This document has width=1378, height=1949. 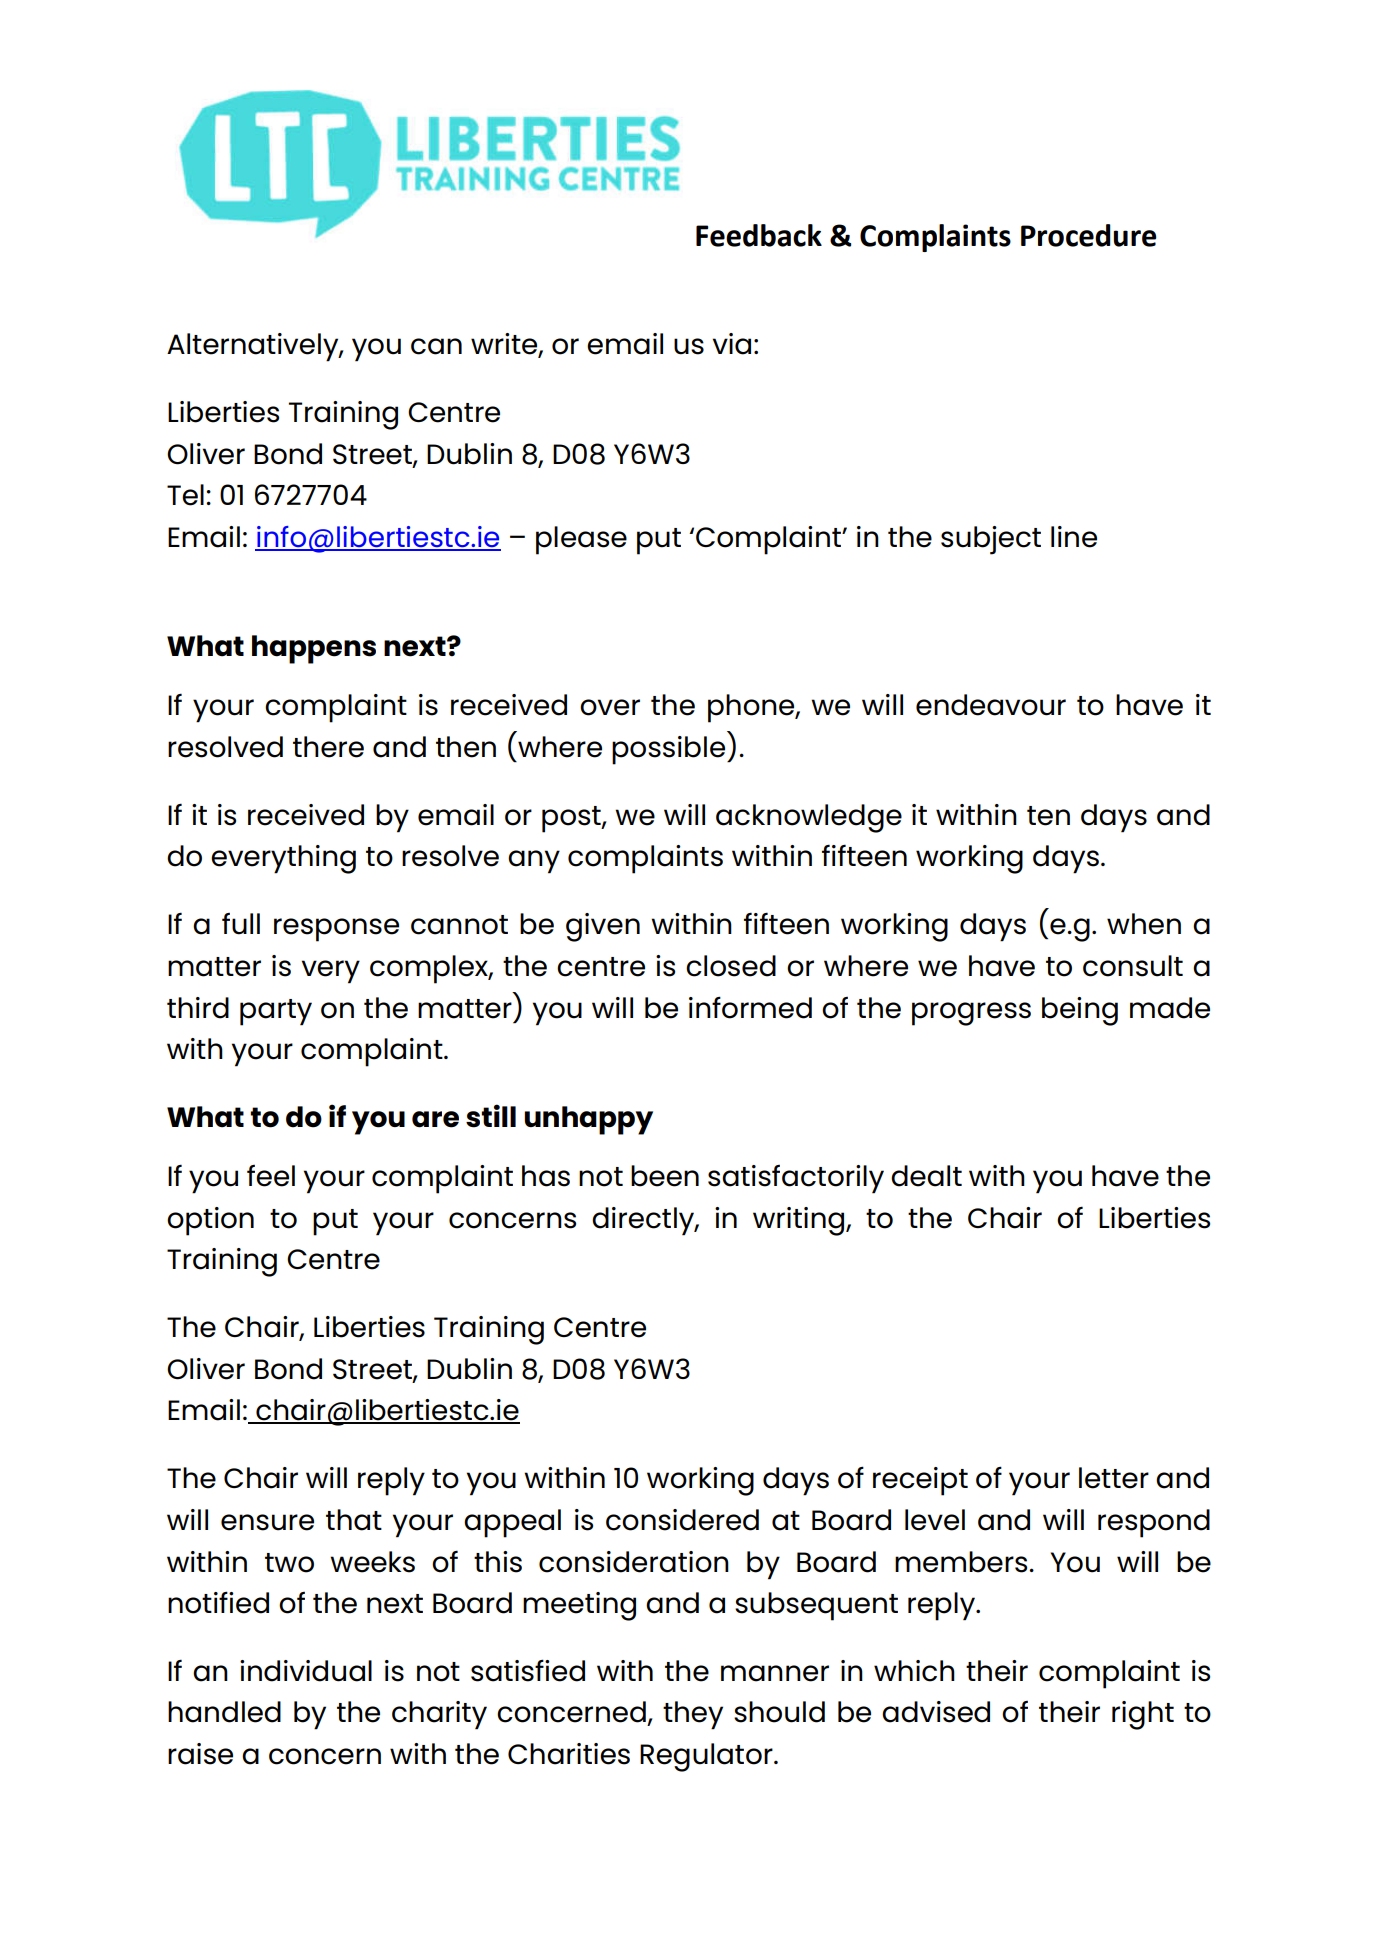 What do you see at coordinates (732, 344) in the document?
I see `via` at bounding box center [732, 344].
